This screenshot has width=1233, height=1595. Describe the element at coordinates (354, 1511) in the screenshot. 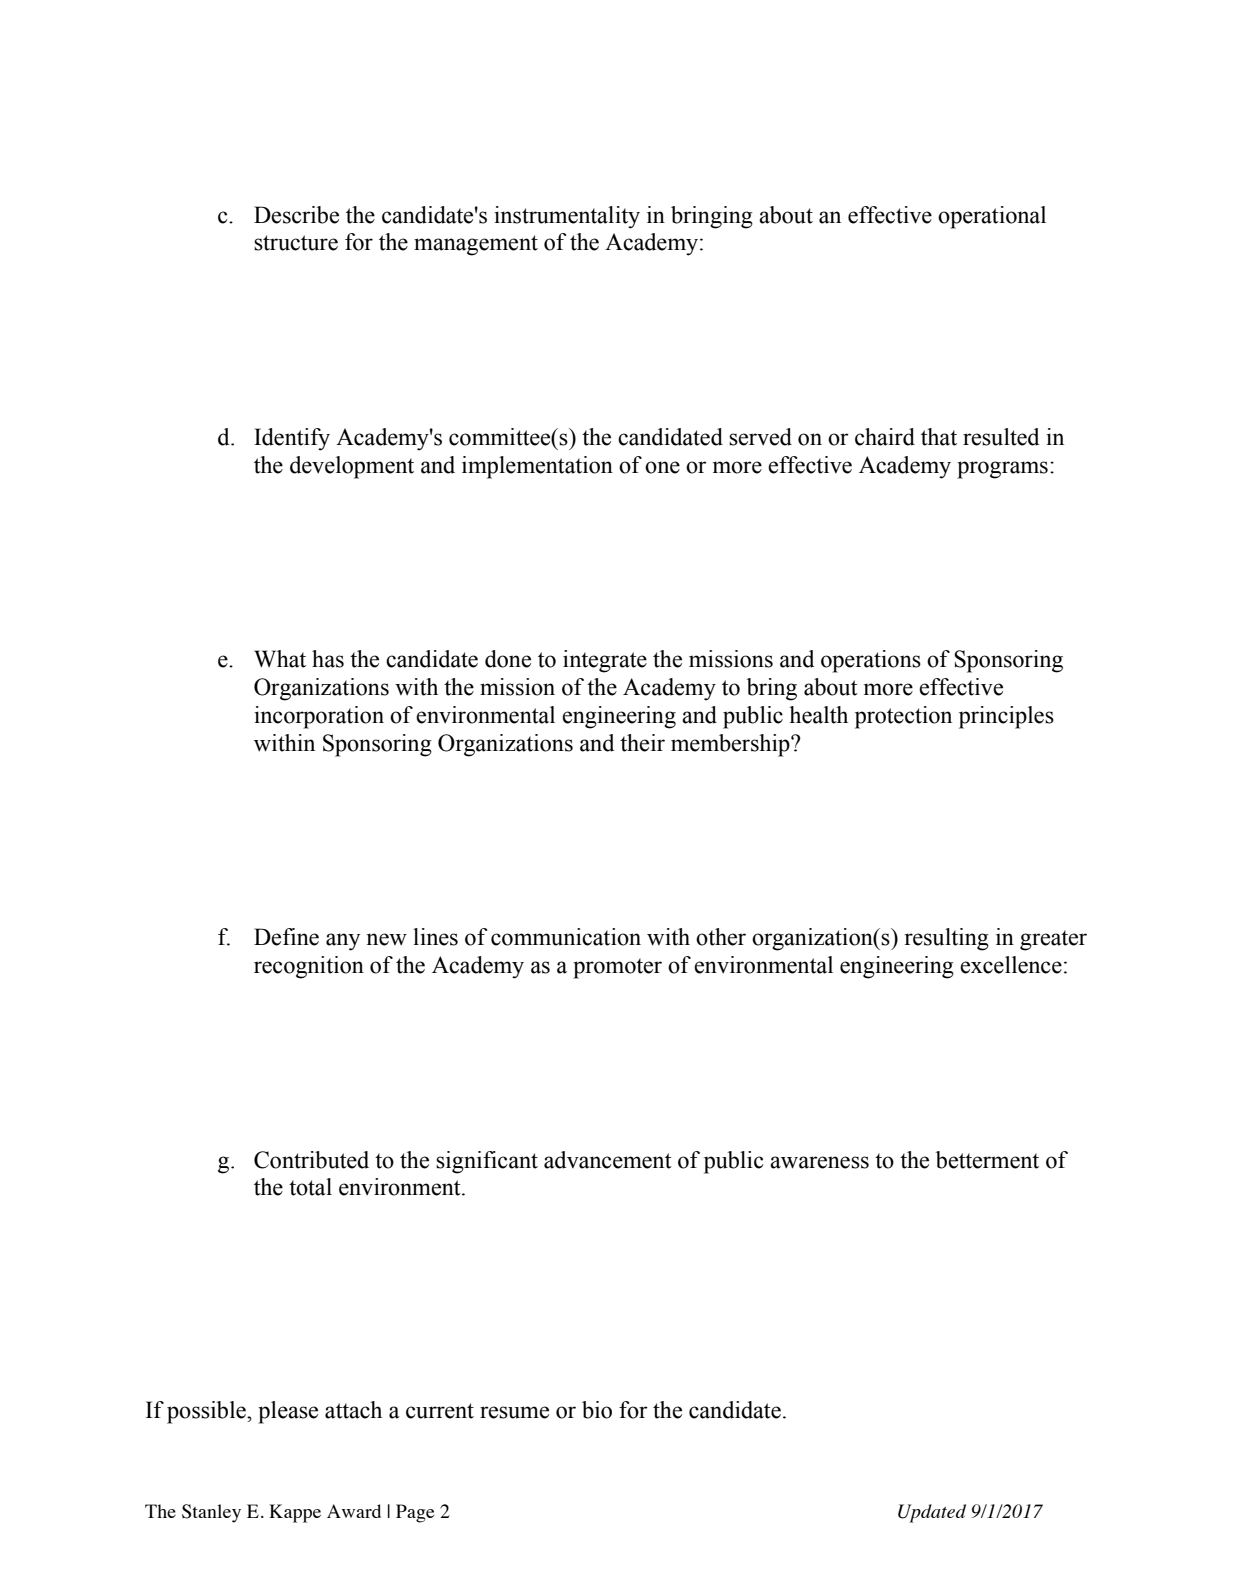

I see `Award` at that location.
